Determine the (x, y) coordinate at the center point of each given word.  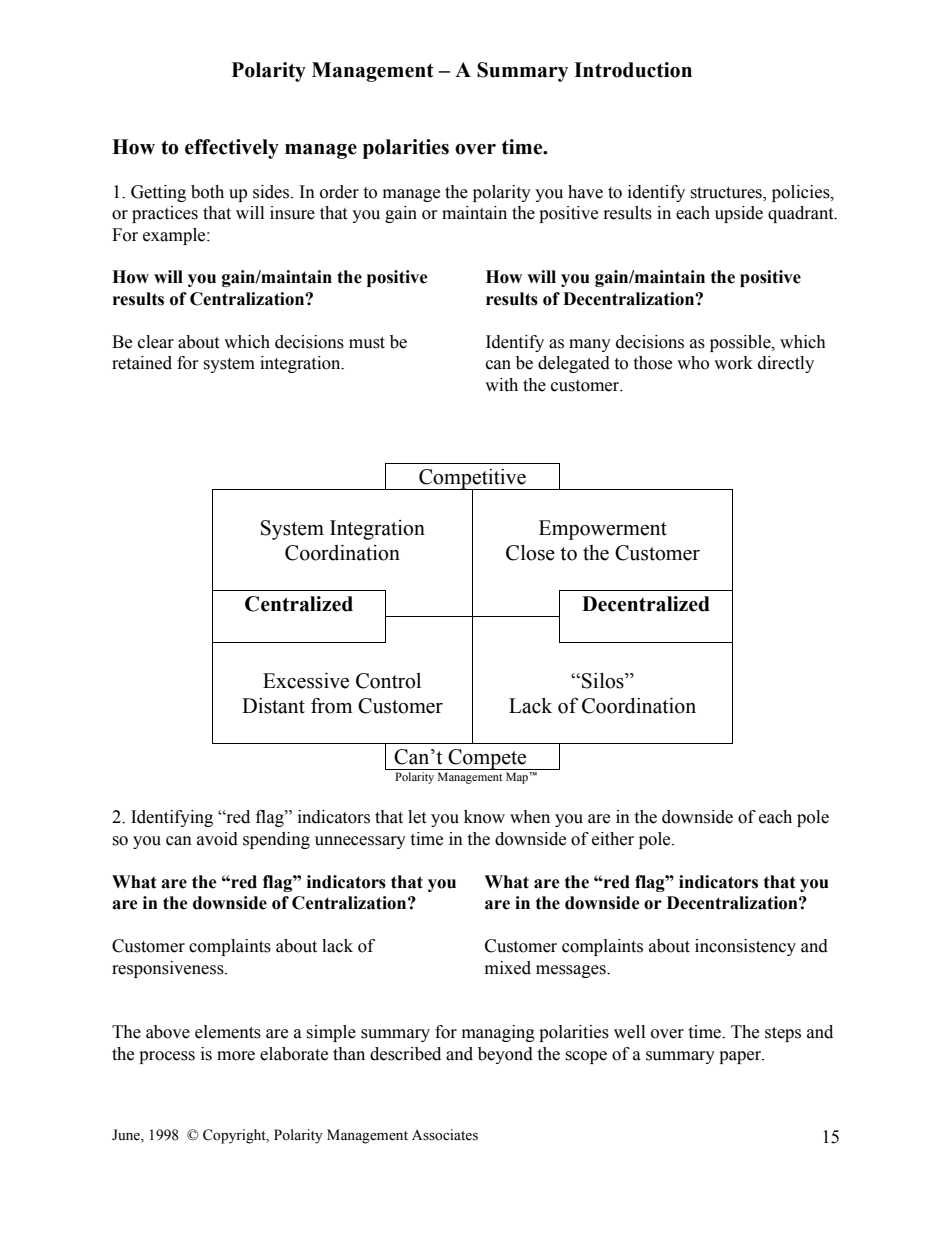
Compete (487, 759)
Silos (604, 681)
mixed (508, 968)
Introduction (633, 70)
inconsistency (745, 947)
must (367, 343)
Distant (273, 706)
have (585, 192)
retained (142, 363)
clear (156, 342)
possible (741, 343)
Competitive (472, 480)
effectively (232, 149)
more (236, 1056)
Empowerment (603, 530)
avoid (217, 839)
